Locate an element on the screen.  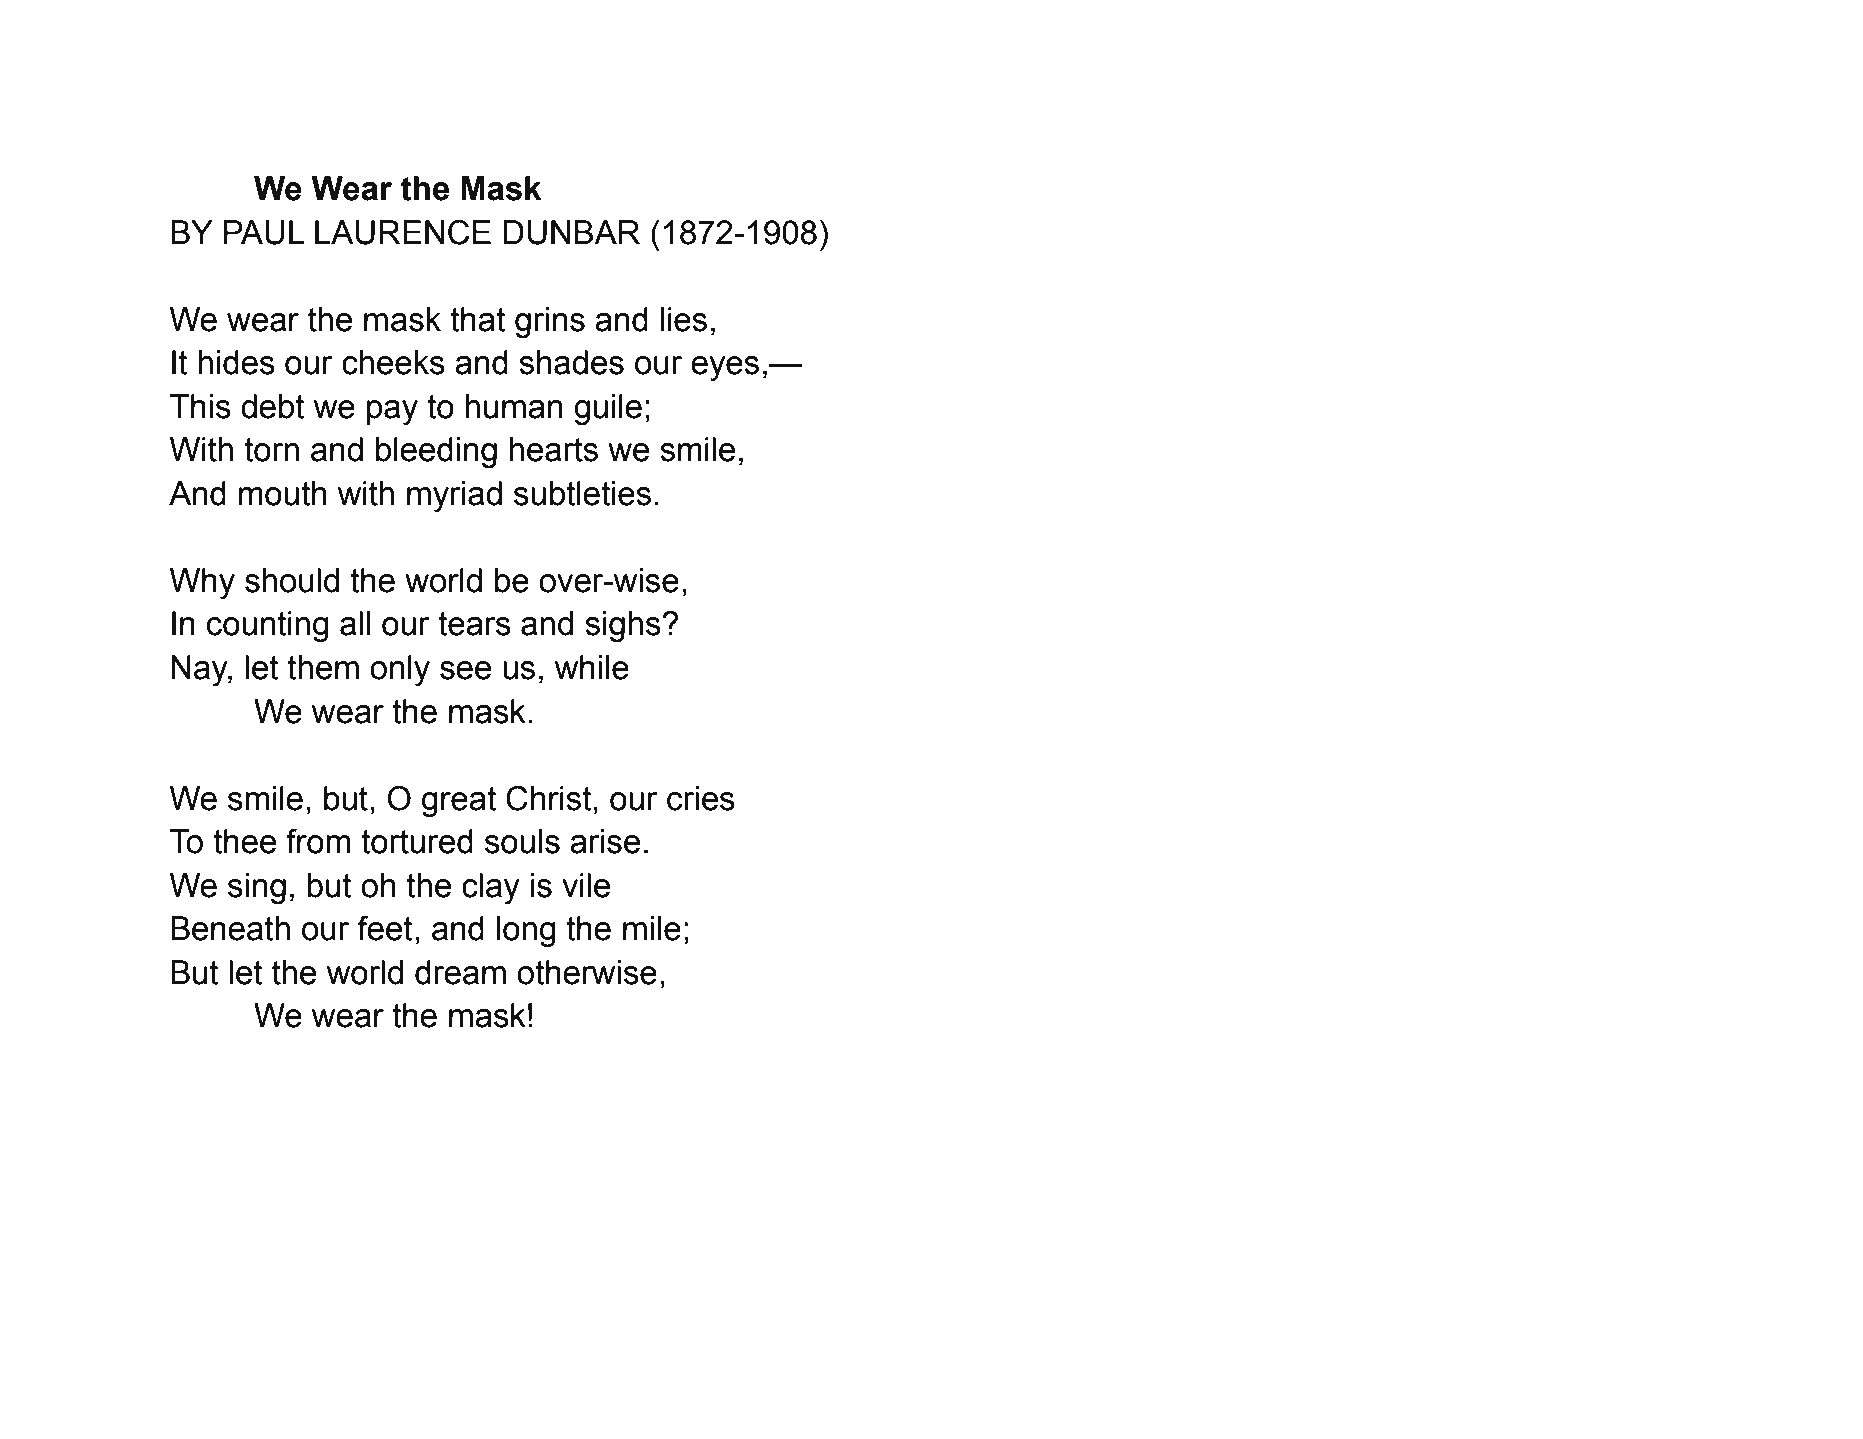
LAURENCE is located at coordinates (403, 232).
